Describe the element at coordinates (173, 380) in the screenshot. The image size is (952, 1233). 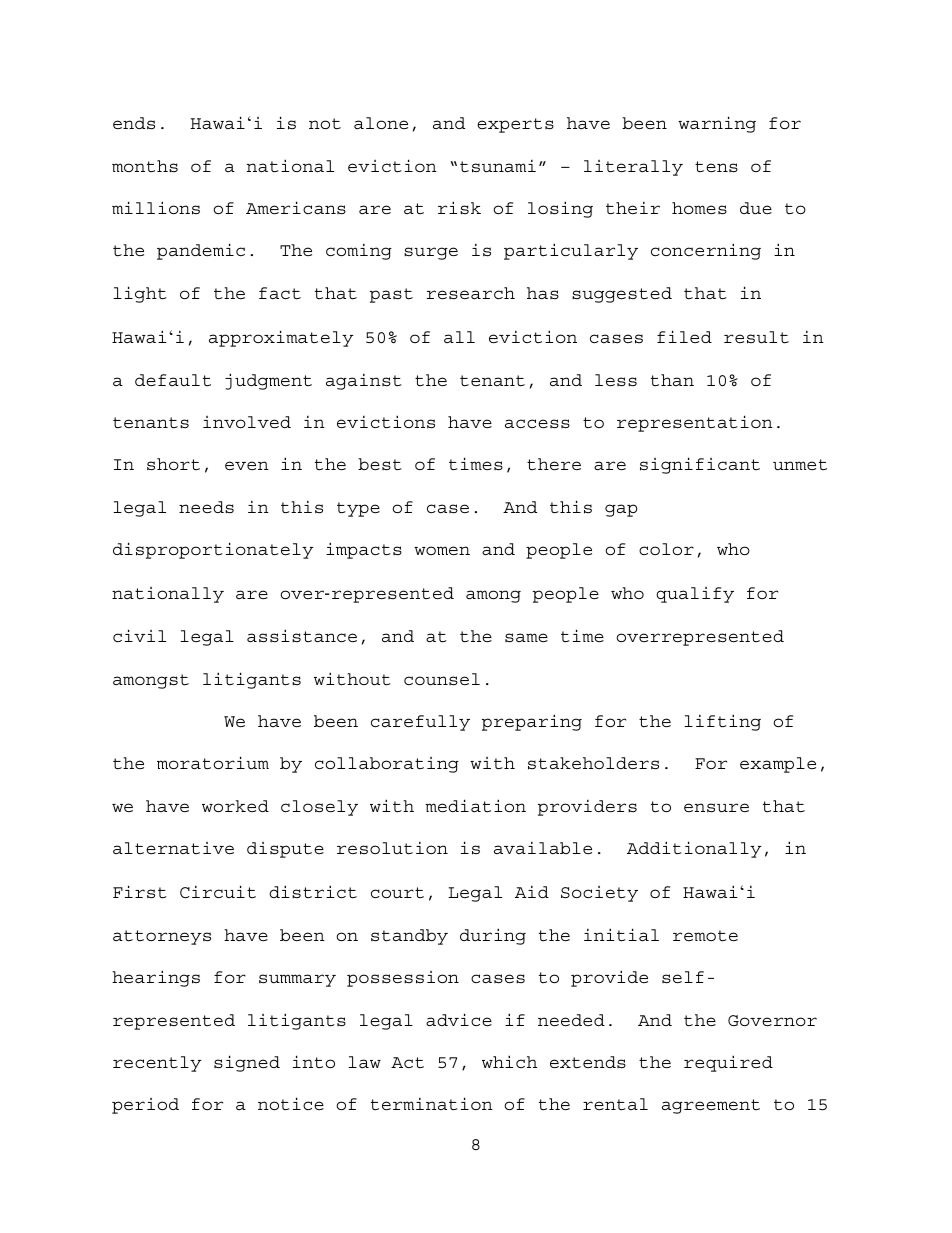
I see `default` at that location.
